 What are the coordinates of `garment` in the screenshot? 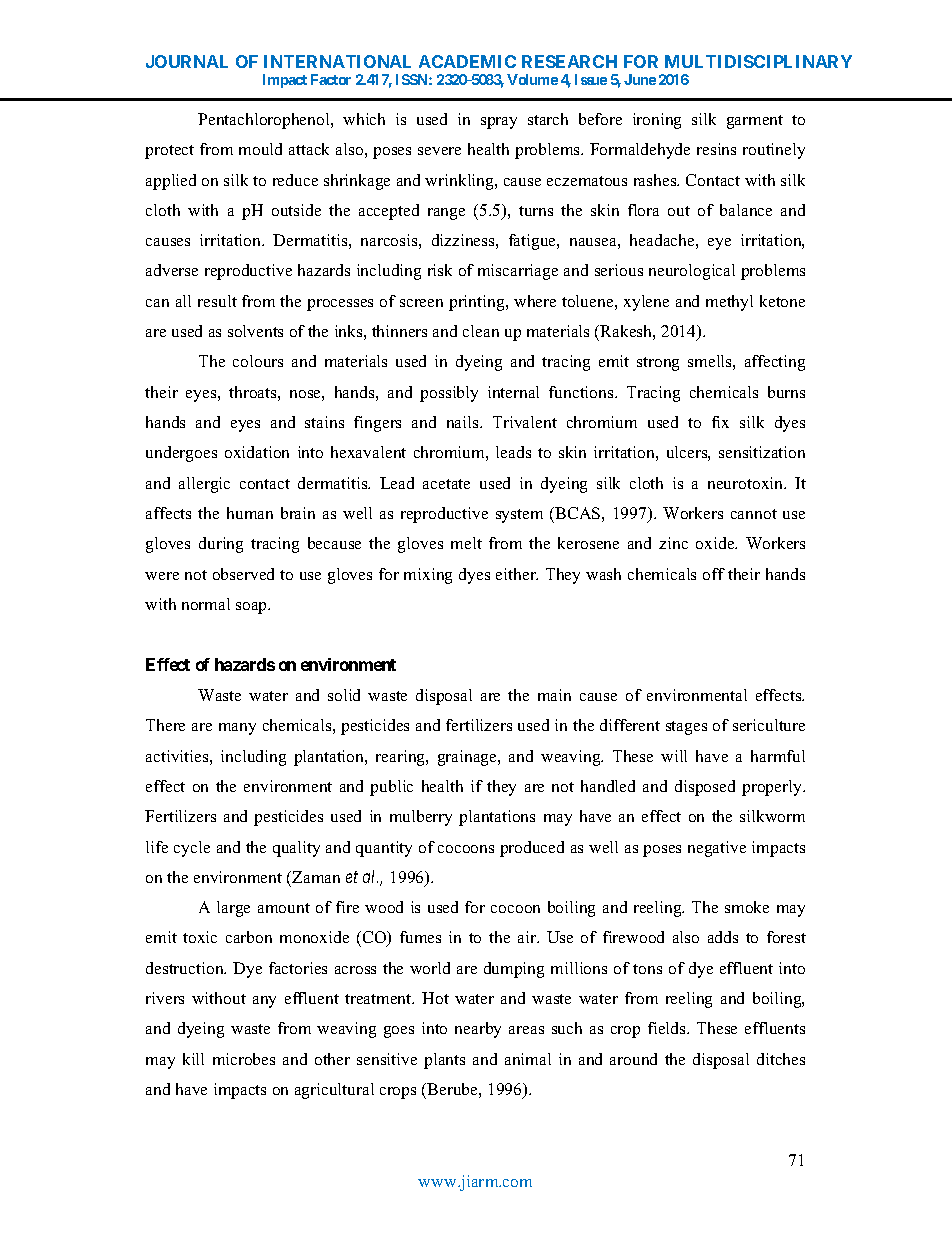 It's located at (755, 122).
